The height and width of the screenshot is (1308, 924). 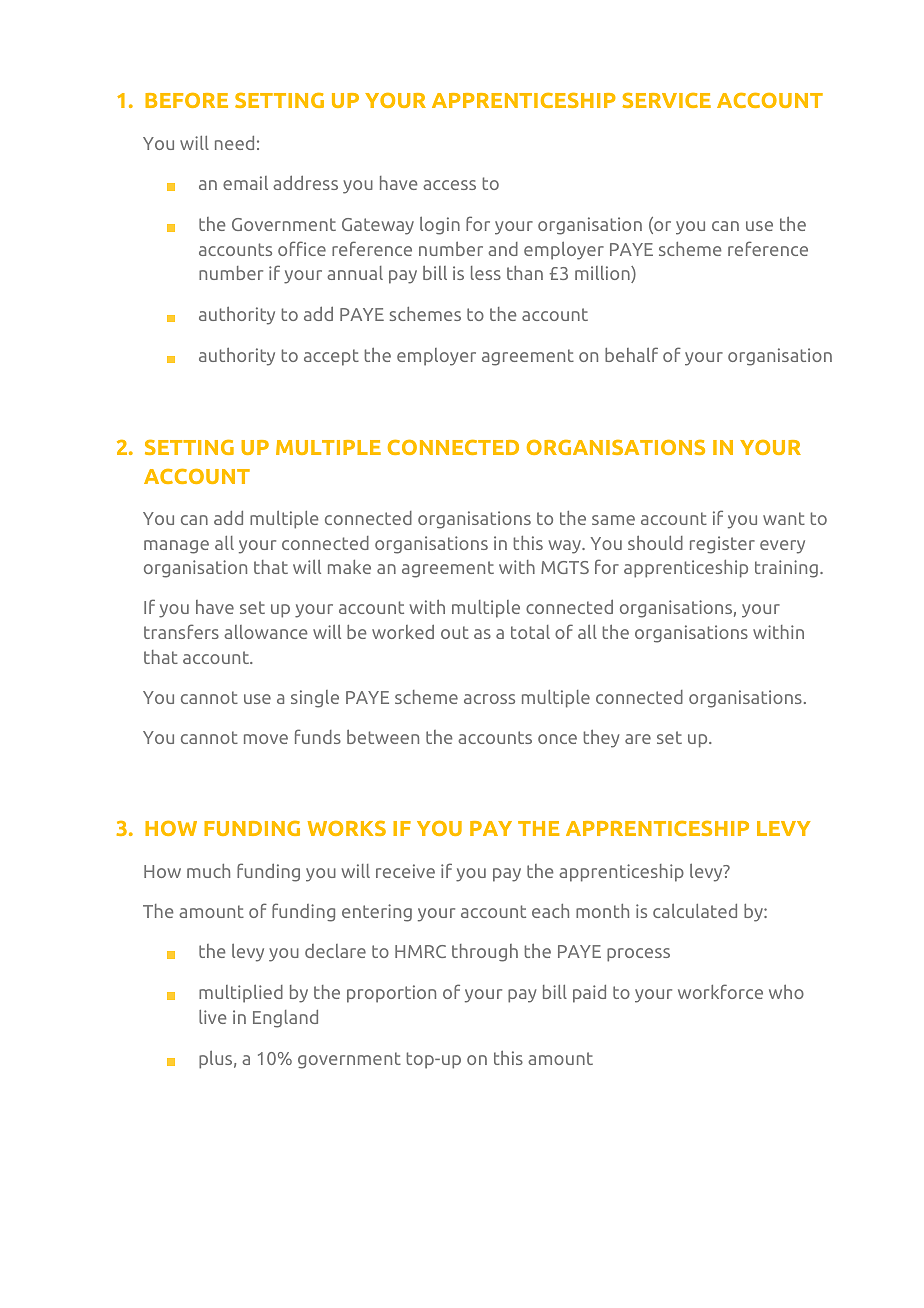 What do you see at coordinates (449, 185) in the screenshot?
I see `access` at bounding box center [449, 185].
